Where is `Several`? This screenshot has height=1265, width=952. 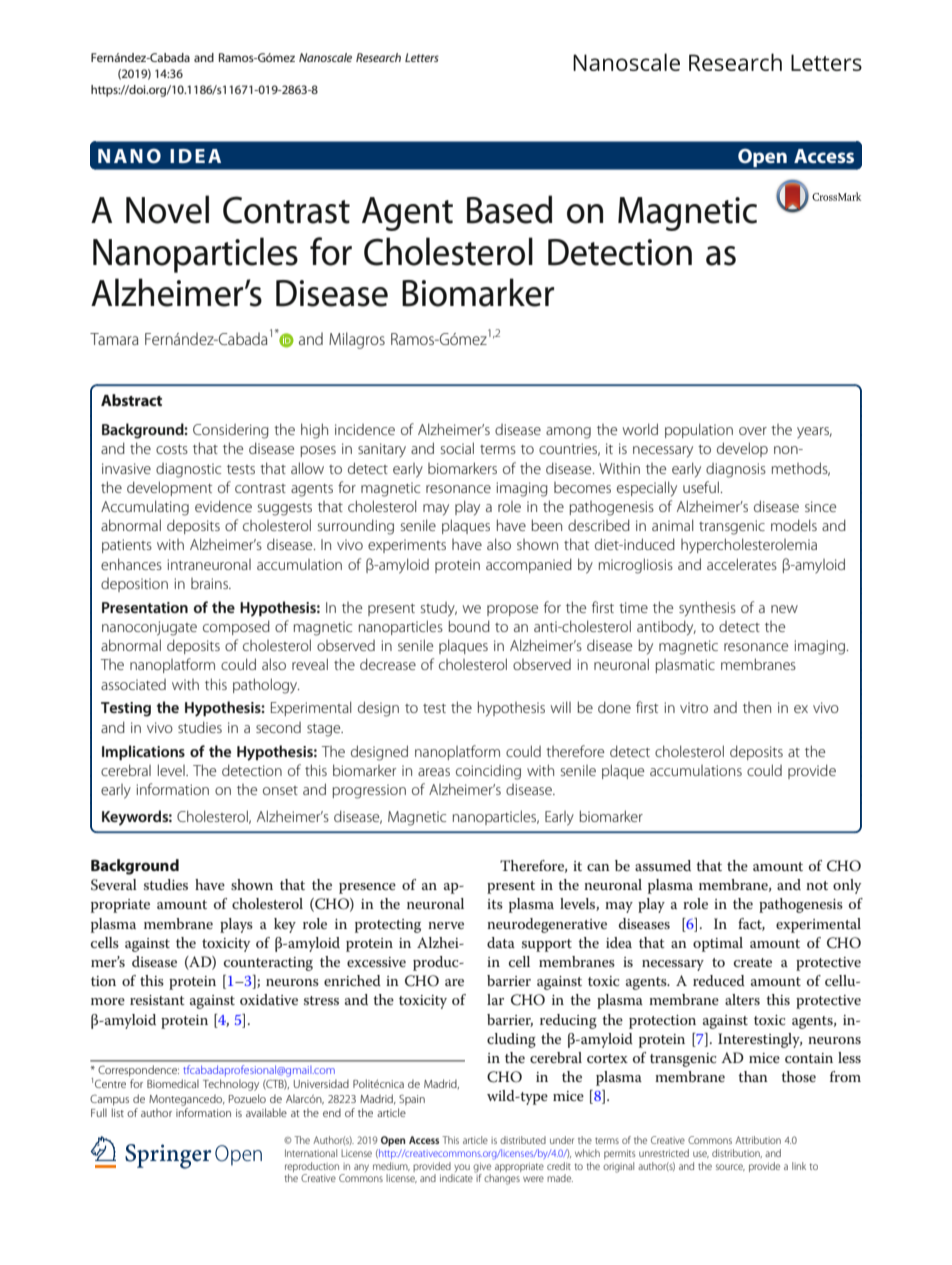 Several is located at coordinates (114, 885).
